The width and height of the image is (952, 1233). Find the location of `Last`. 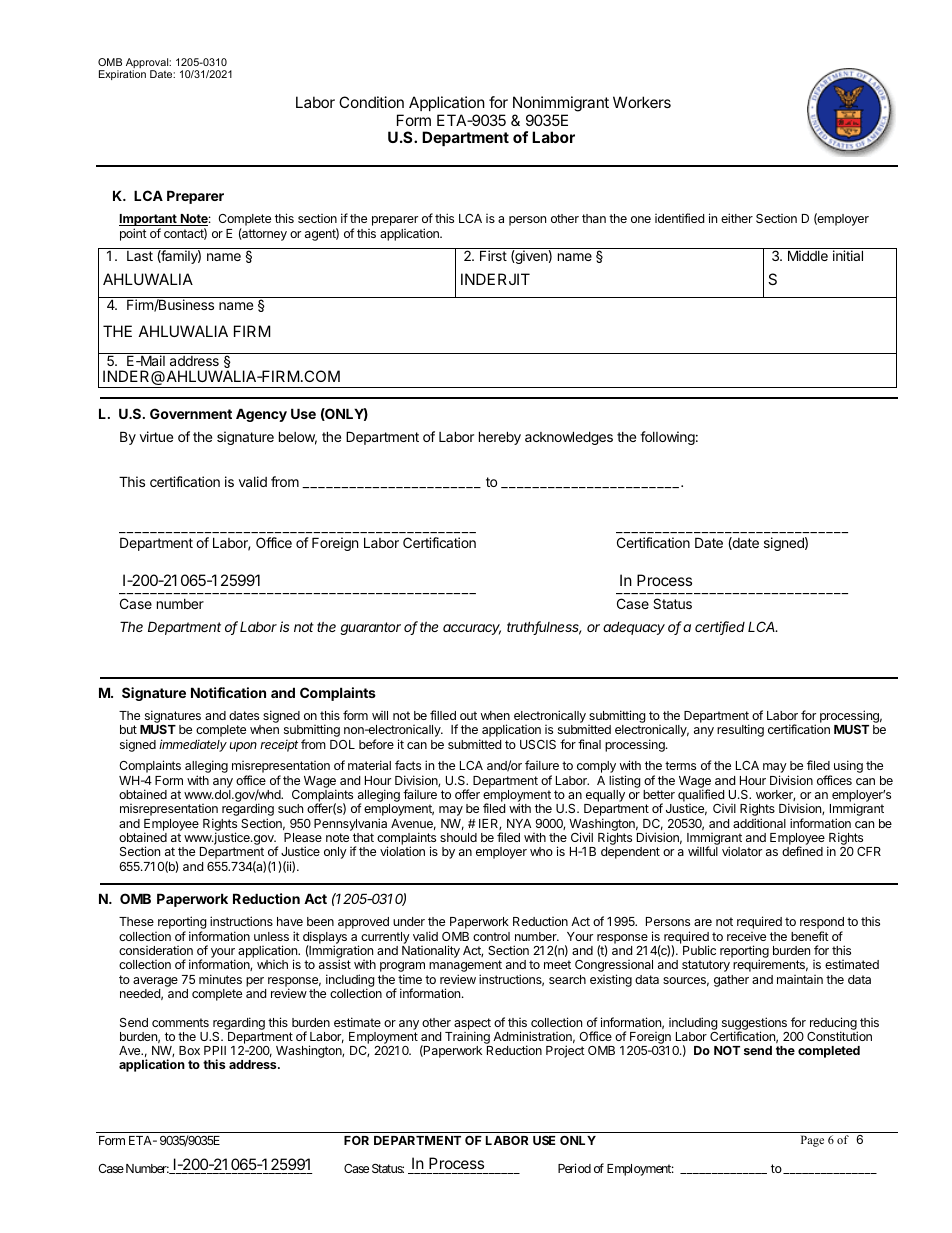

Last is located at coordinates (140, 256).
